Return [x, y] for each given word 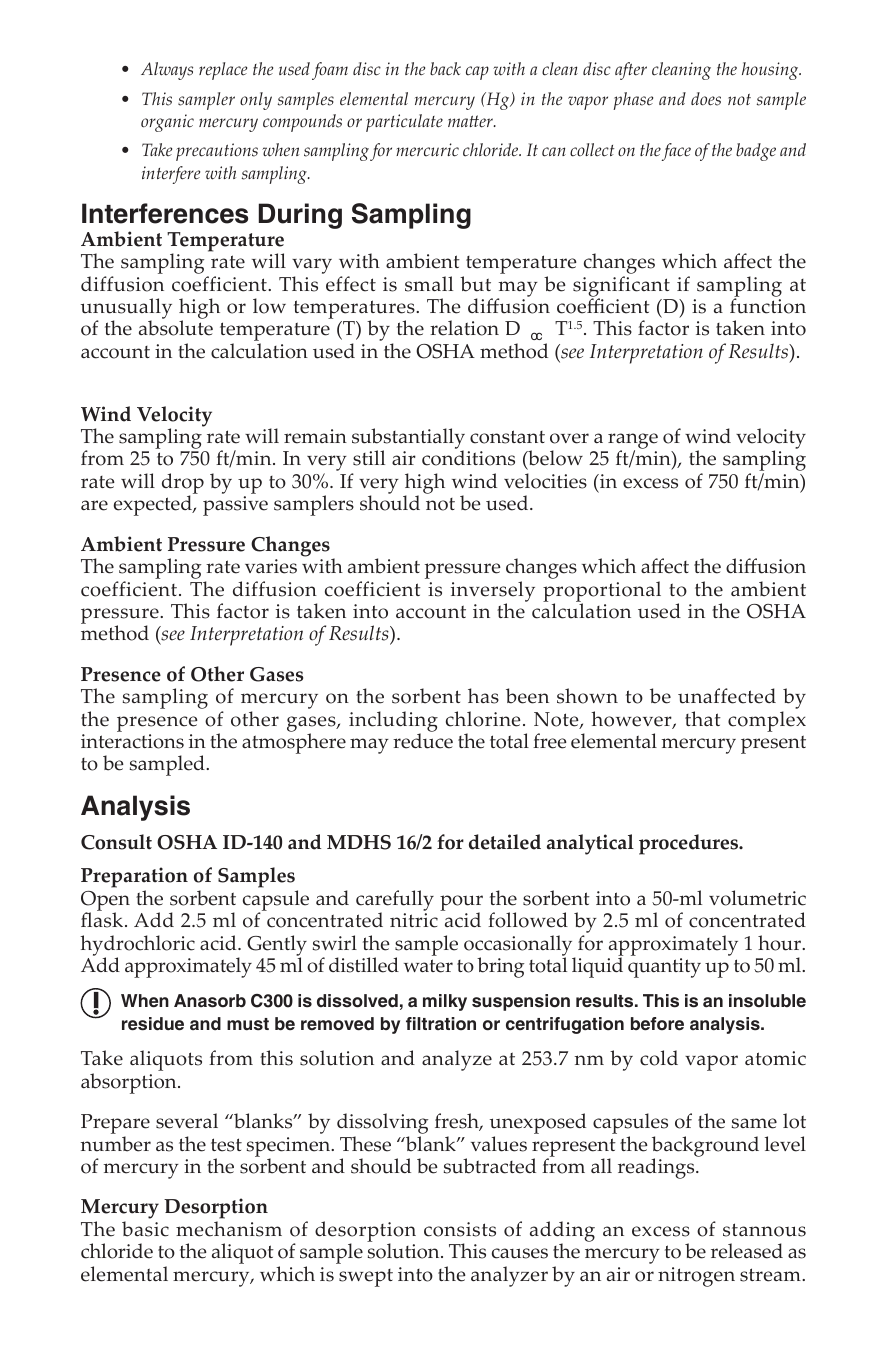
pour [461, 904]
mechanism [229, 1229]
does [706, 99]
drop [183, 485]
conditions [468, 458]
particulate [404, 123]
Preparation [134, 879]
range [632, 442]
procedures [689, 844]
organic [167, 123]
